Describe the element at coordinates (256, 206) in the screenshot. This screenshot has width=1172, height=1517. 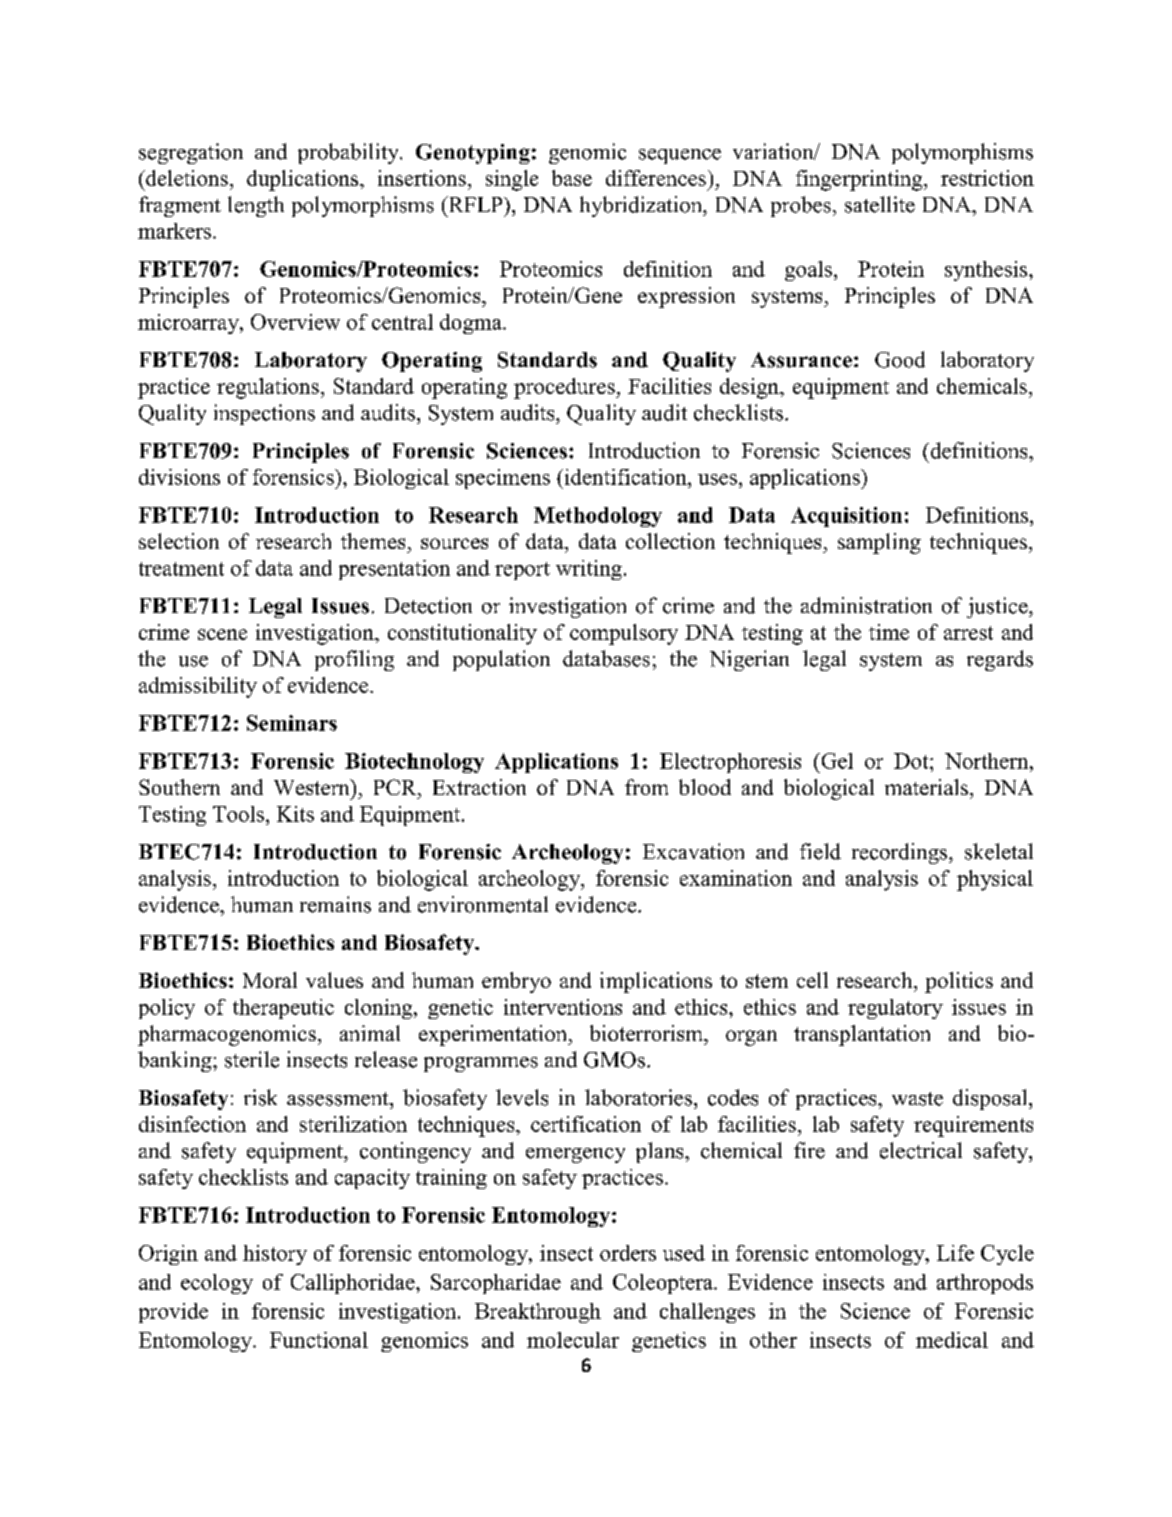
I see `length` at that location.
